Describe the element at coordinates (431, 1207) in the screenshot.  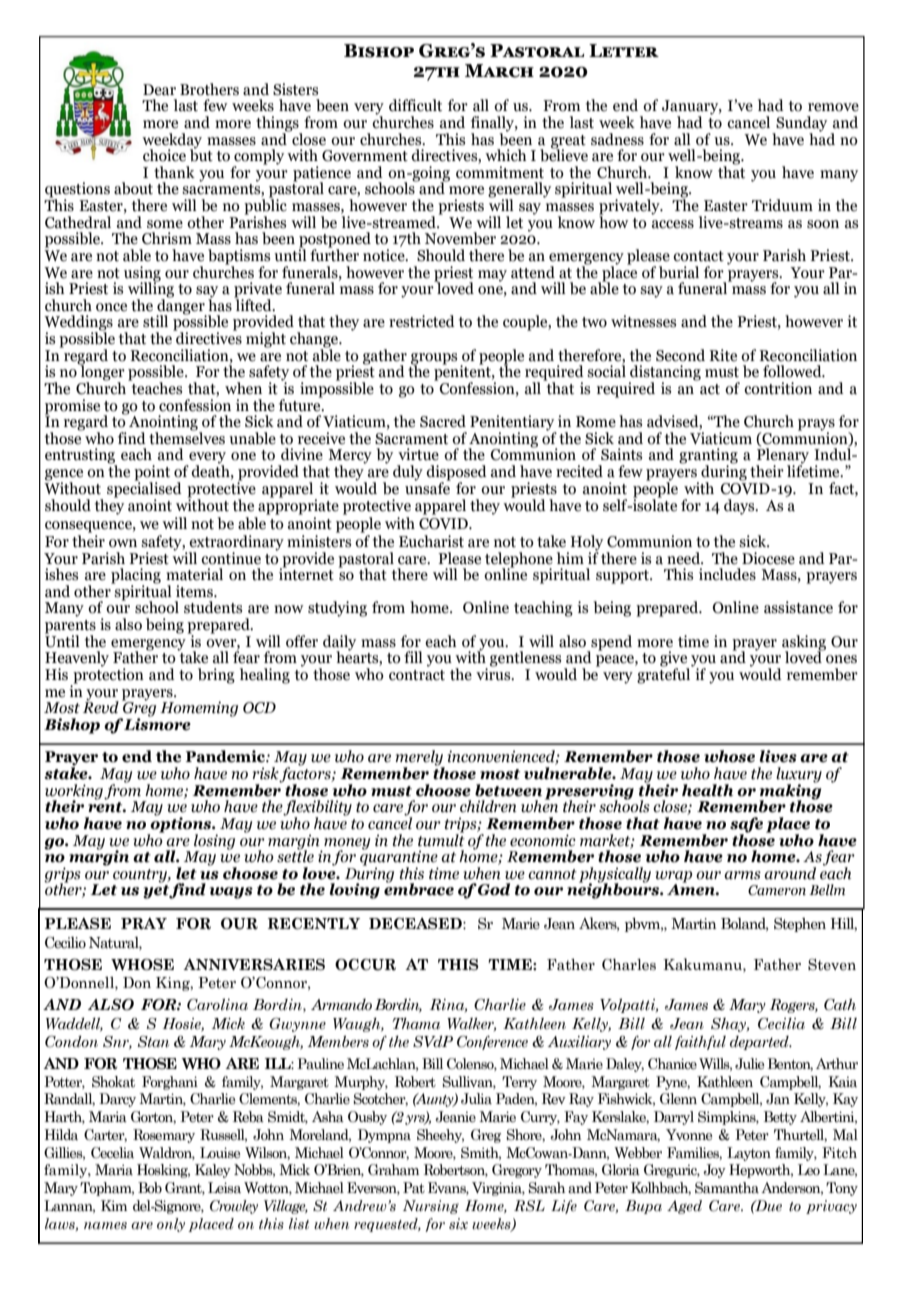
I see `Nursing` at that location.
